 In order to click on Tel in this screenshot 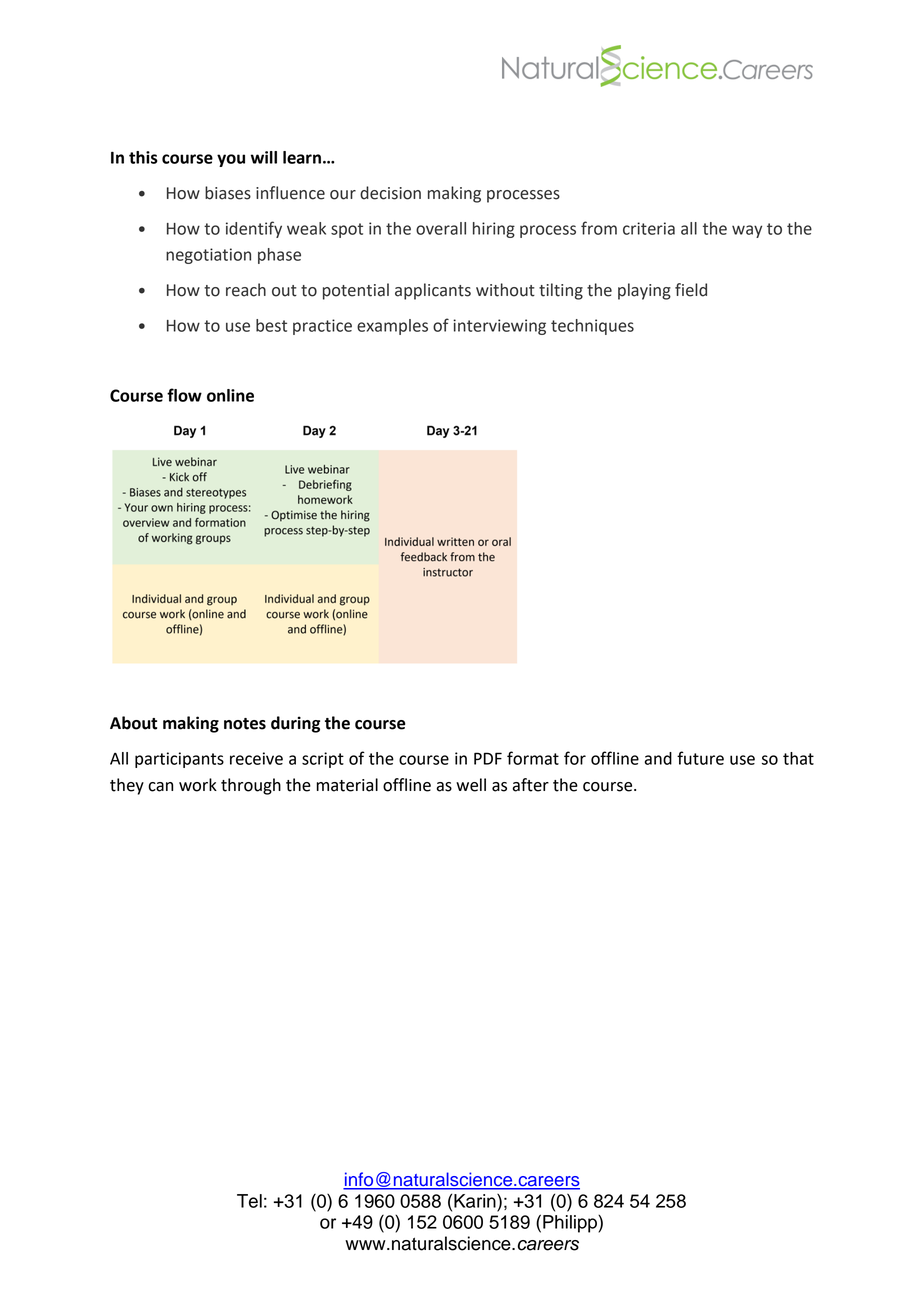, I will do `click(249, 1201)`.
